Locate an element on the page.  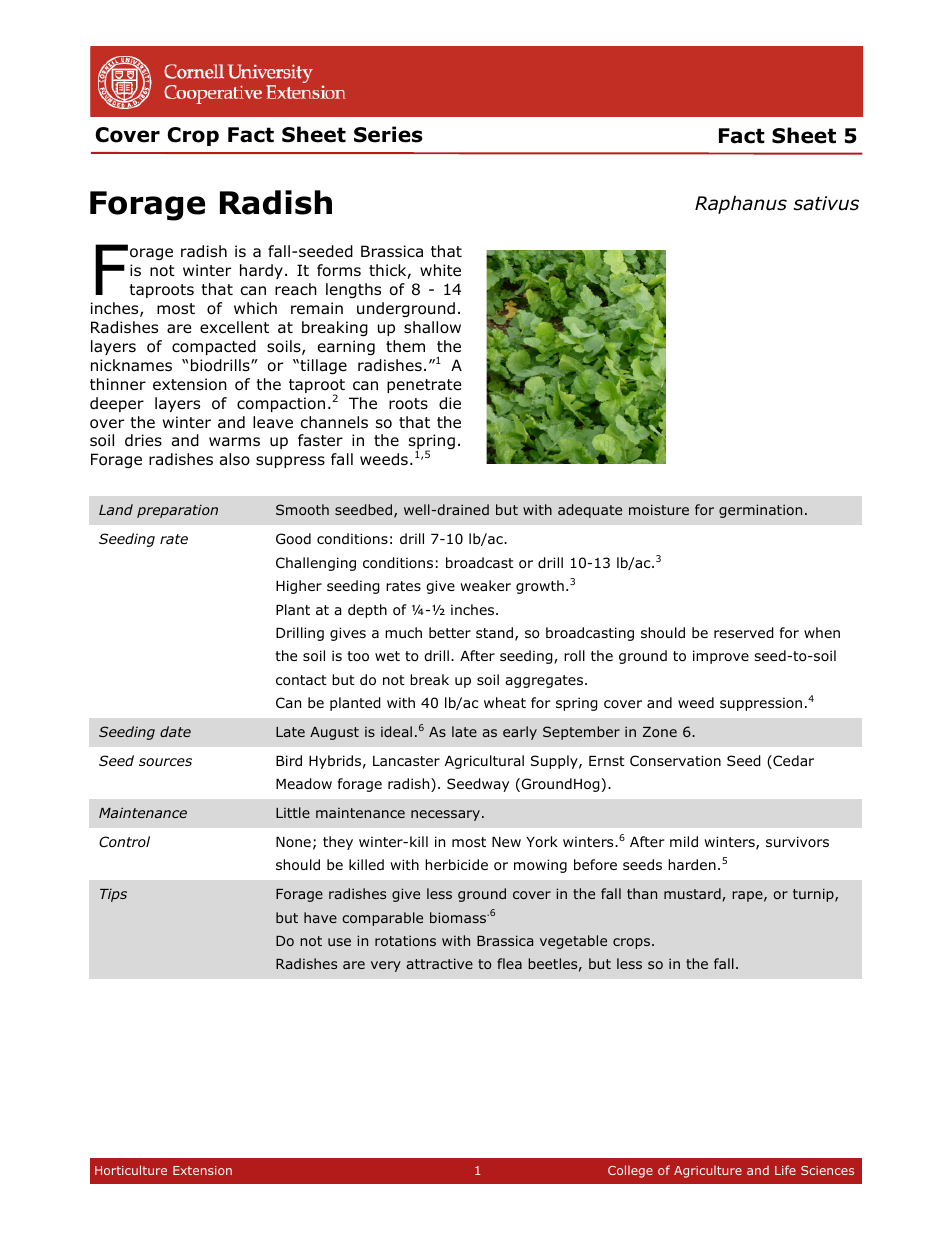
herbicide is located at coordinates (456, 864).
